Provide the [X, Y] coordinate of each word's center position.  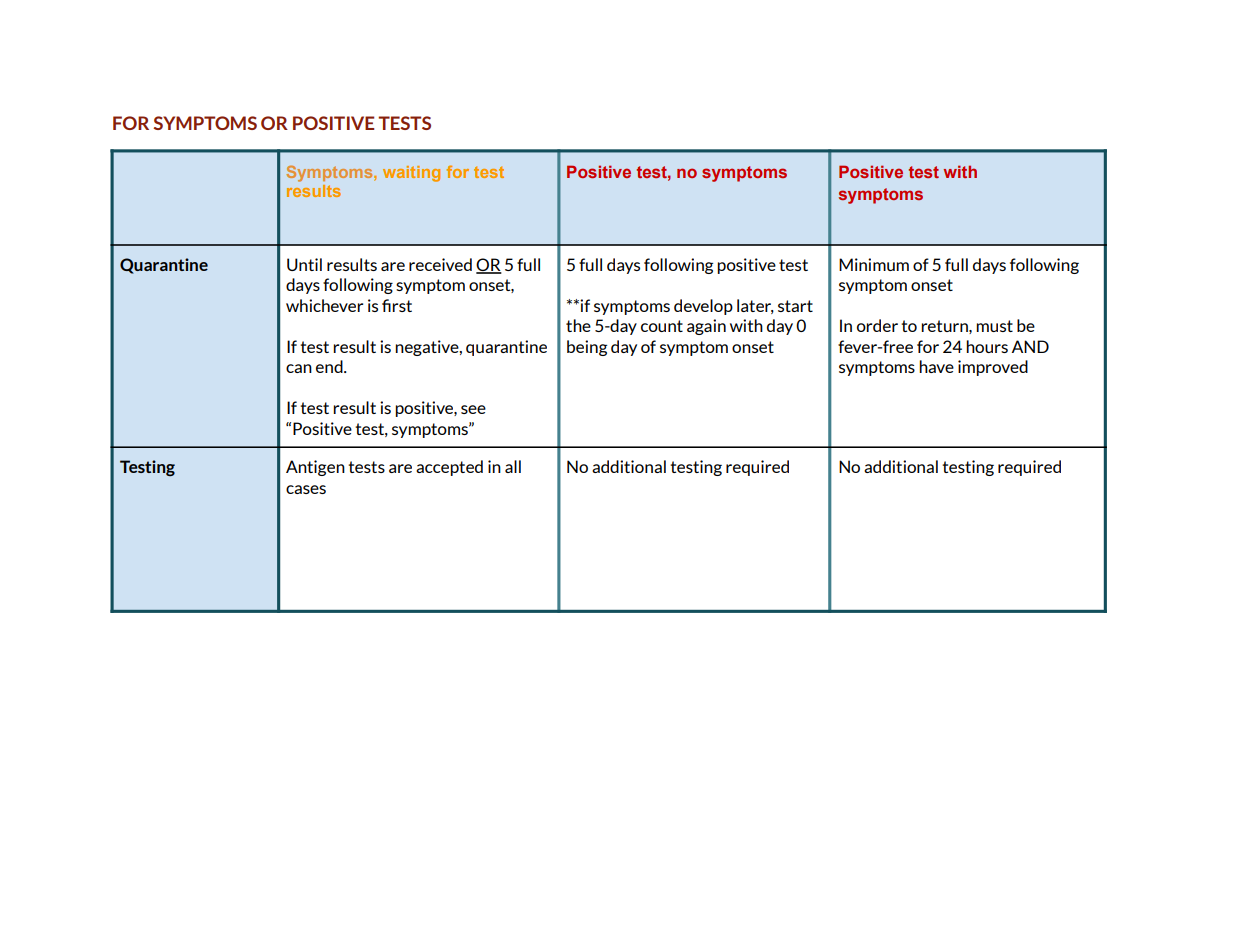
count [662, 326]
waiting [411, 174]
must [994, 326]
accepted [449, 468]
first [397, 305]
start [795, 306]
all [513, 466]
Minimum [874, 264]
